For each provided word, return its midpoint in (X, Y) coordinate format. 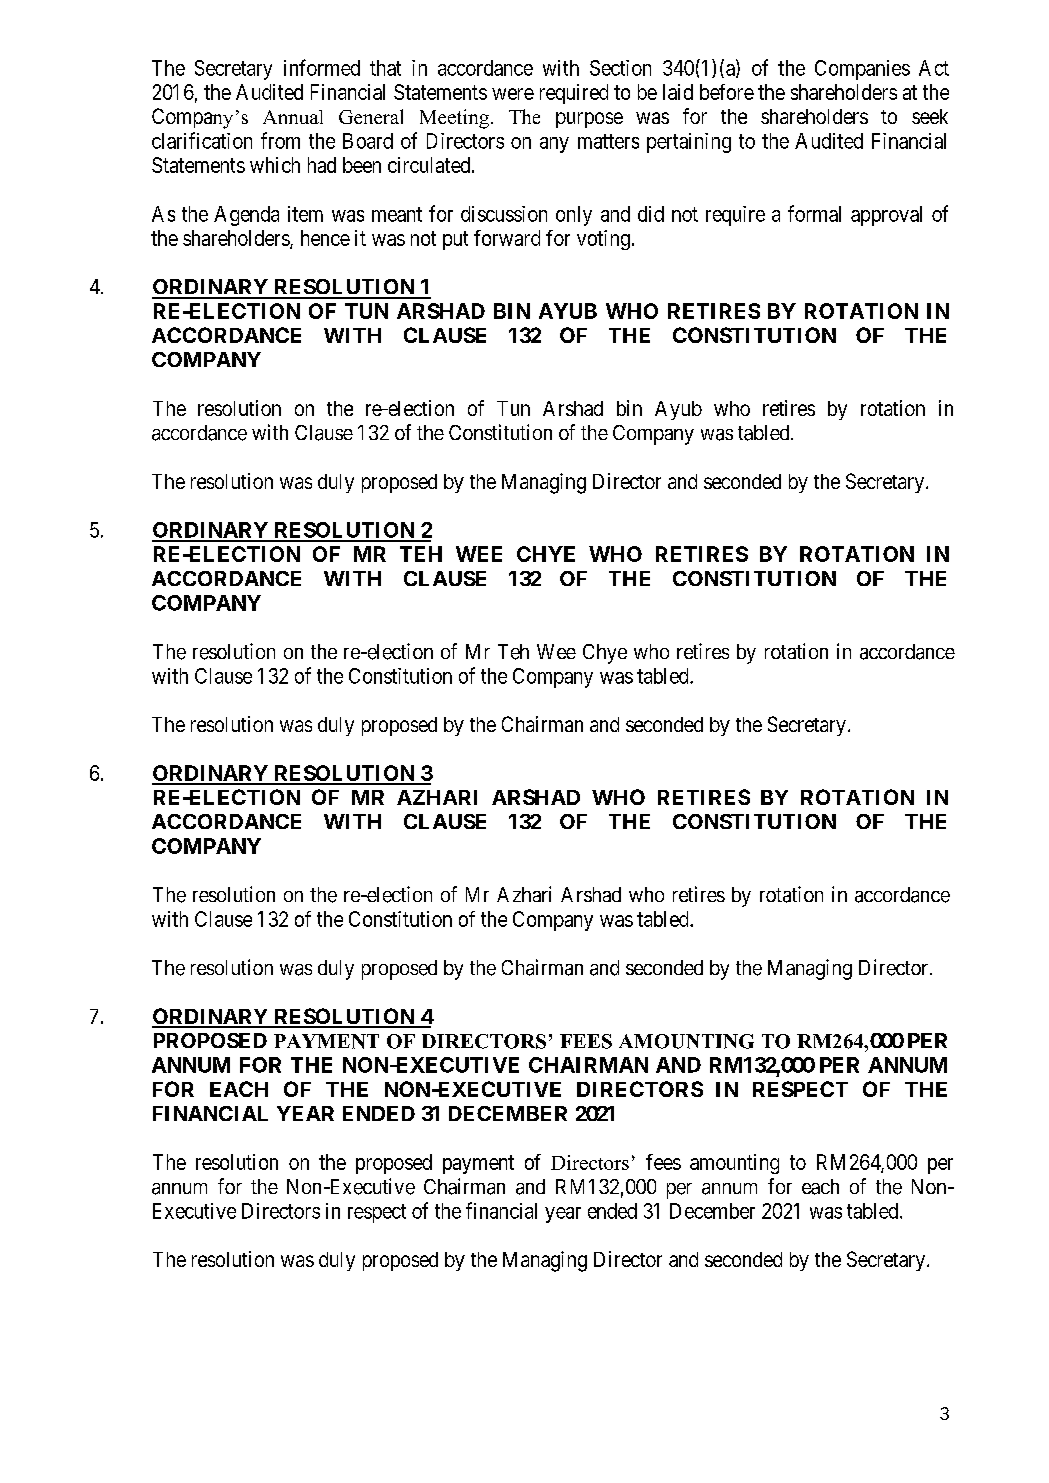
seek (930, 116)
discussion (504, 214)
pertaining (689, 143)
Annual (293, 117)
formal (814, 213)
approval (886, 216)
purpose (589, 120)
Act (934, 68)
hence (325, 238)
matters (608, 141)
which (275, 165)
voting (603, 240)
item (305, 214)
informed (322, 67)
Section (620, 68)
